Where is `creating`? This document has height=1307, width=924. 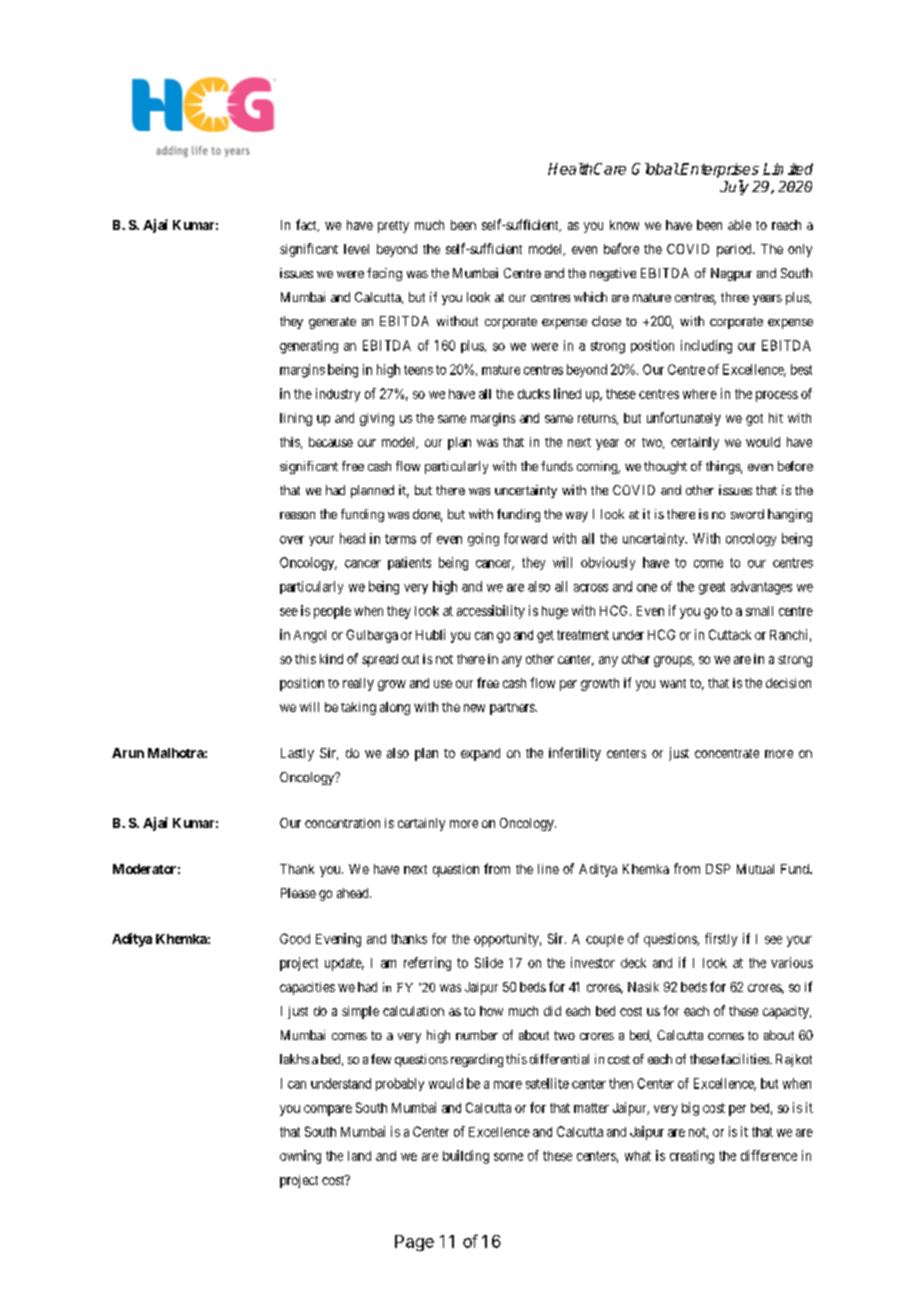
creating is located at coordinates (692, 1157).
